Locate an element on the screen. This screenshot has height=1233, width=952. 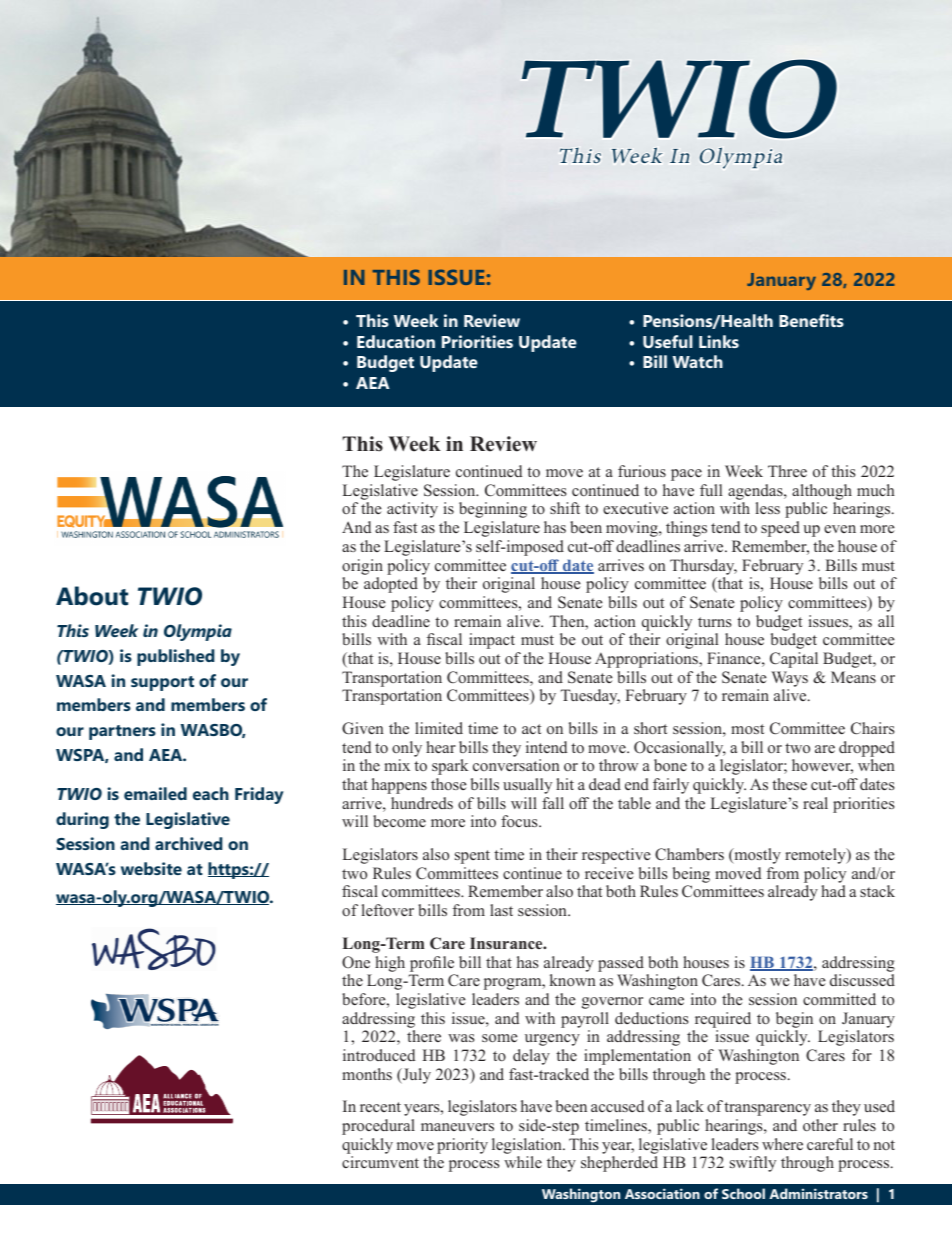
conversation is located at coordinates (516, 765).
